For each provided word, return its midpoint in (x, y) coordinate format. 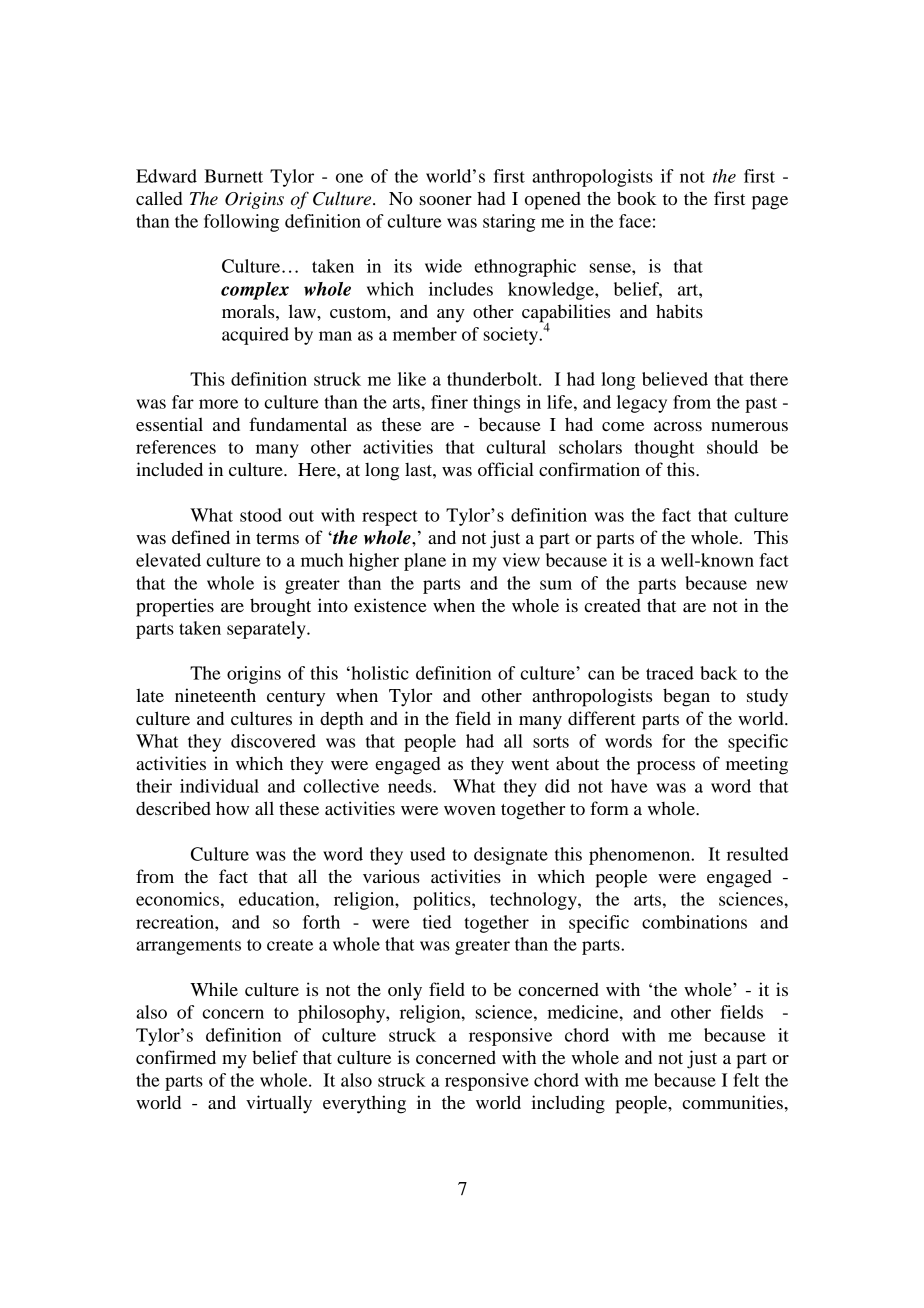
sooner (446, 200)
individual (219, 786)
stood (261, 515)
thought (665, 449)
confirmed (176, 1057)
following (241, 223)
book (637, 198)
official (506, 469)
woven (470, 810)
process (666, 768)
